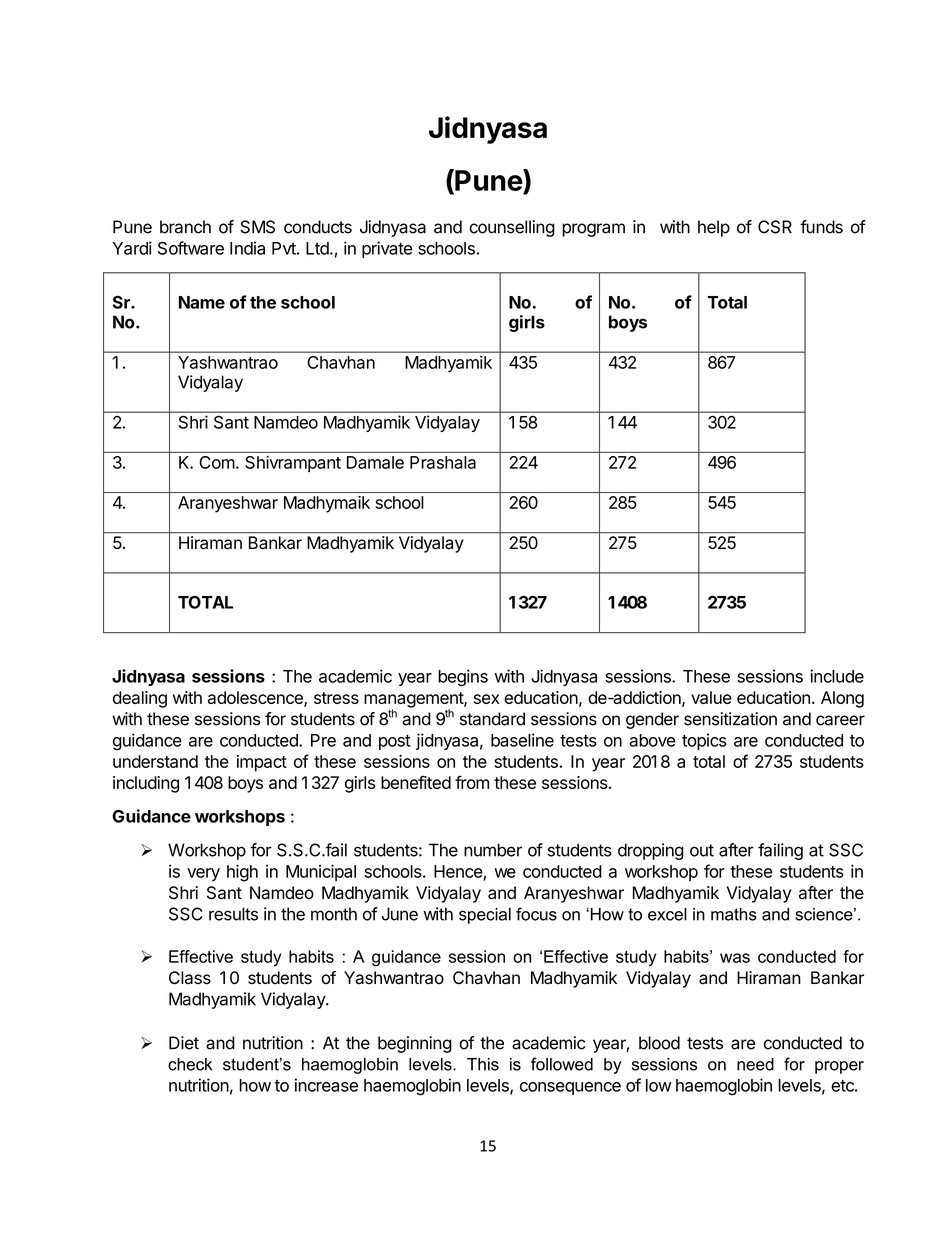 This screenshot has height=1233, width=952. Describe the element at coordinates (755, 1064) in the screenshot. I see `need` at that location.
